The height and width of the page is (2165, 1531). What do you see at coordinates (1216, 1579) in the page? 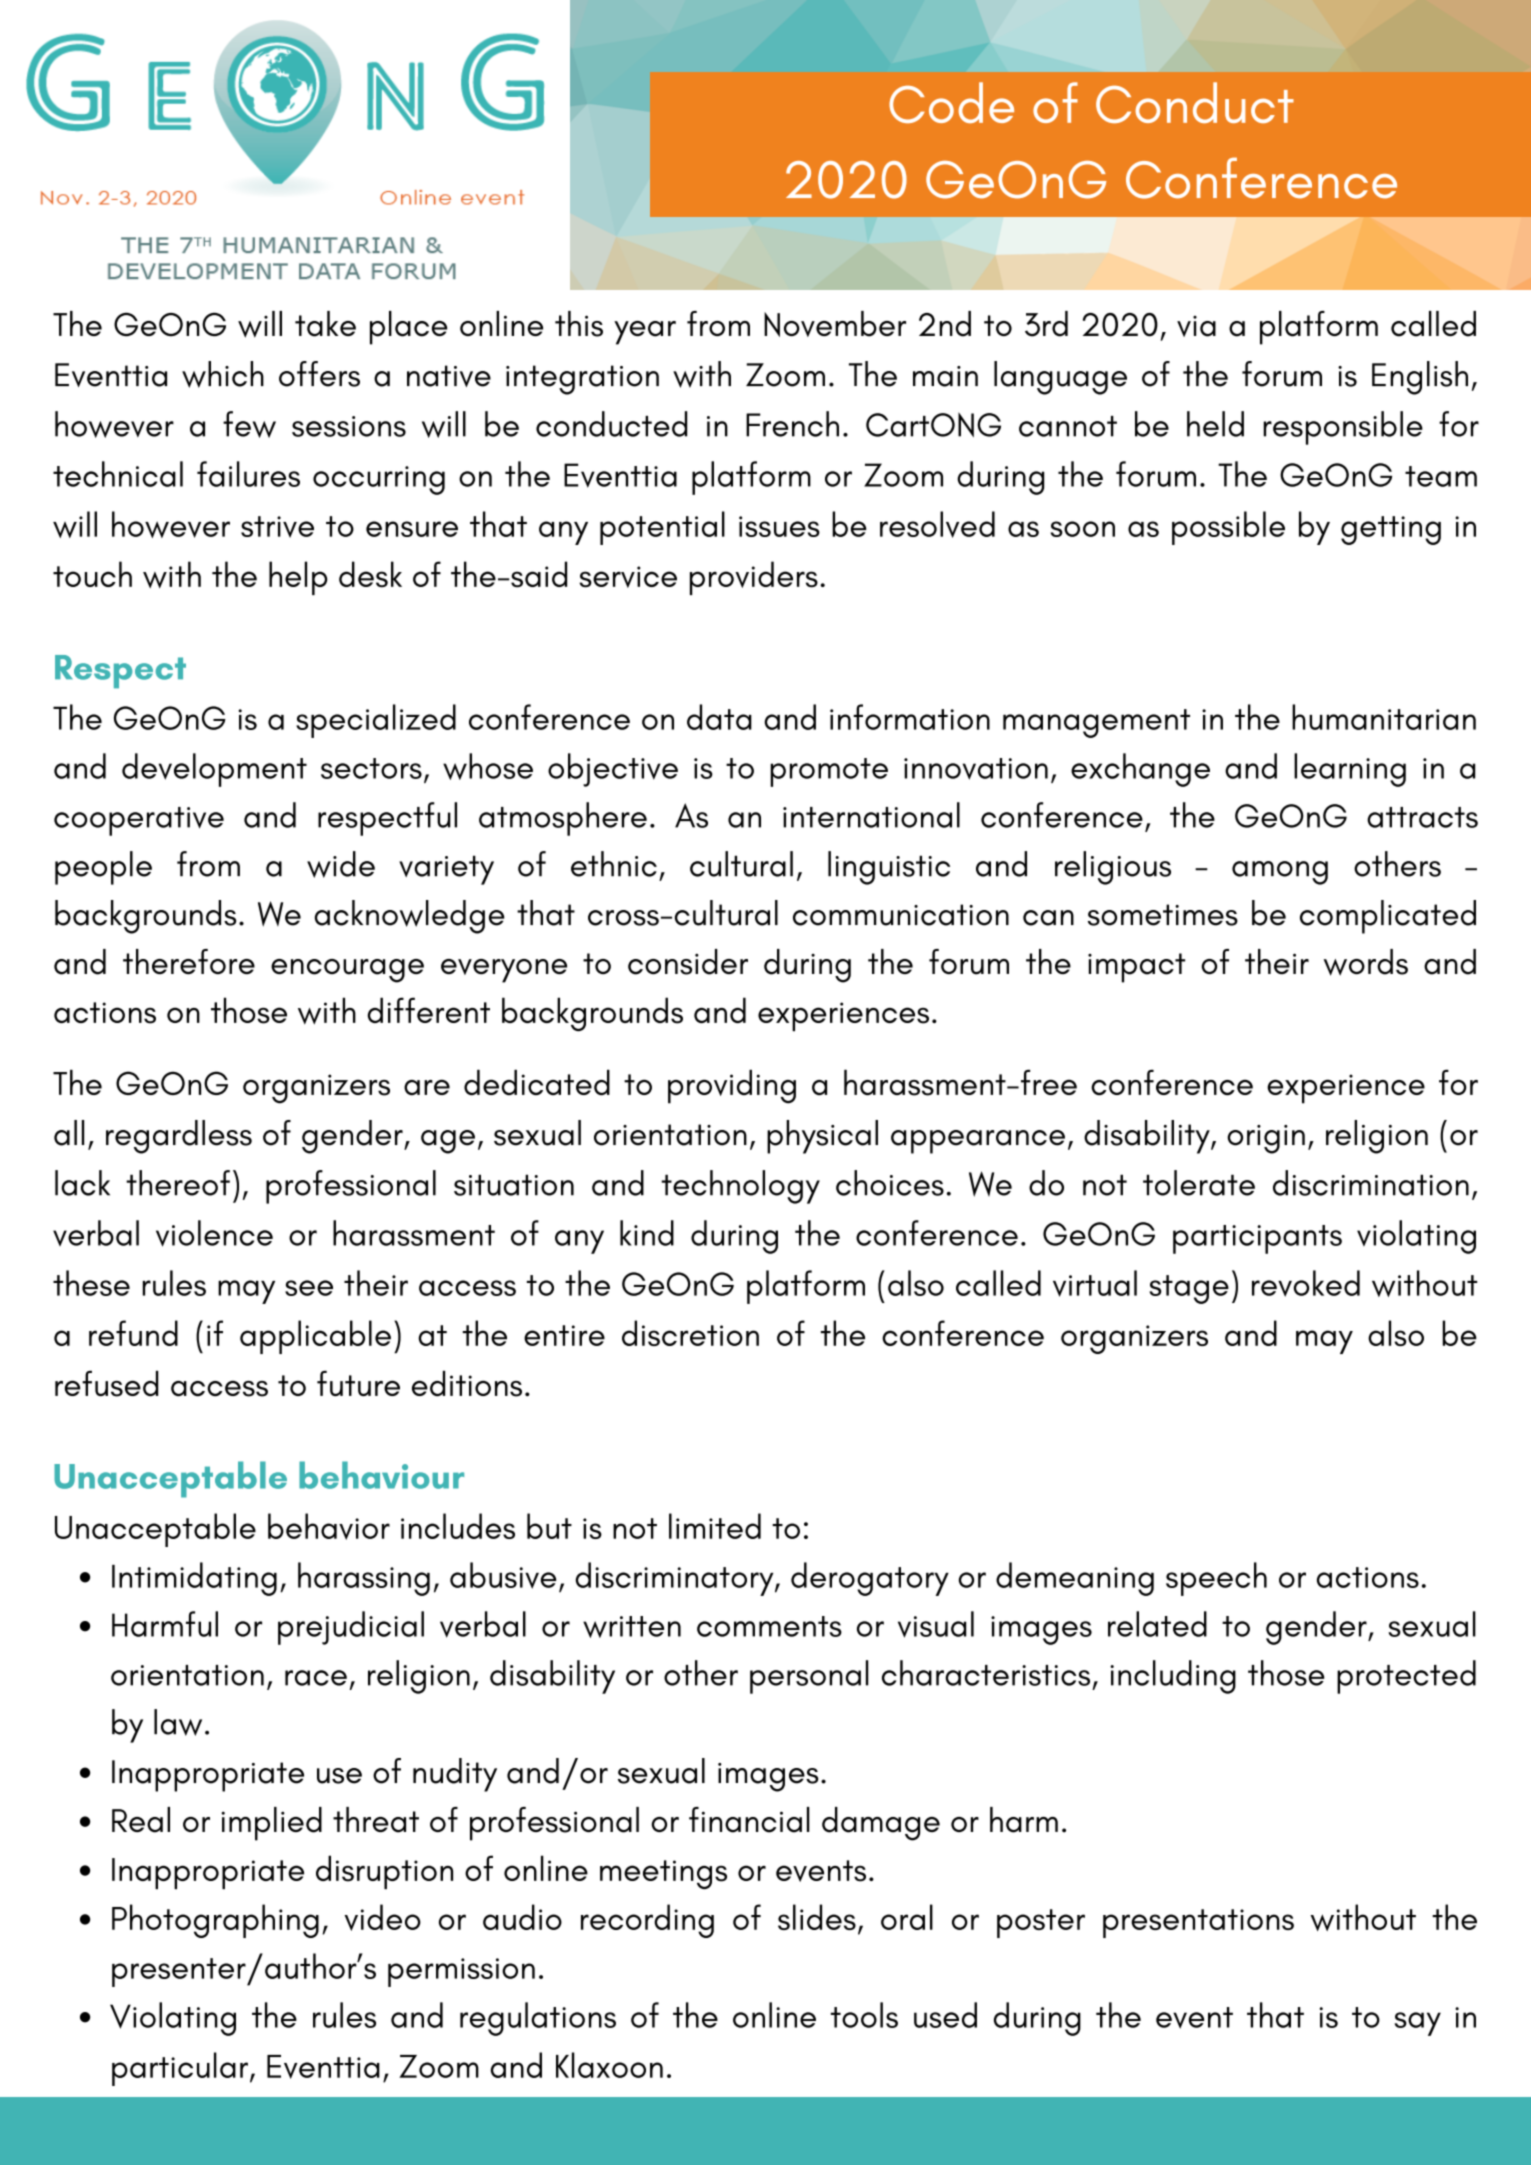
I see `speech` at bounding box center [1216, 1579].
